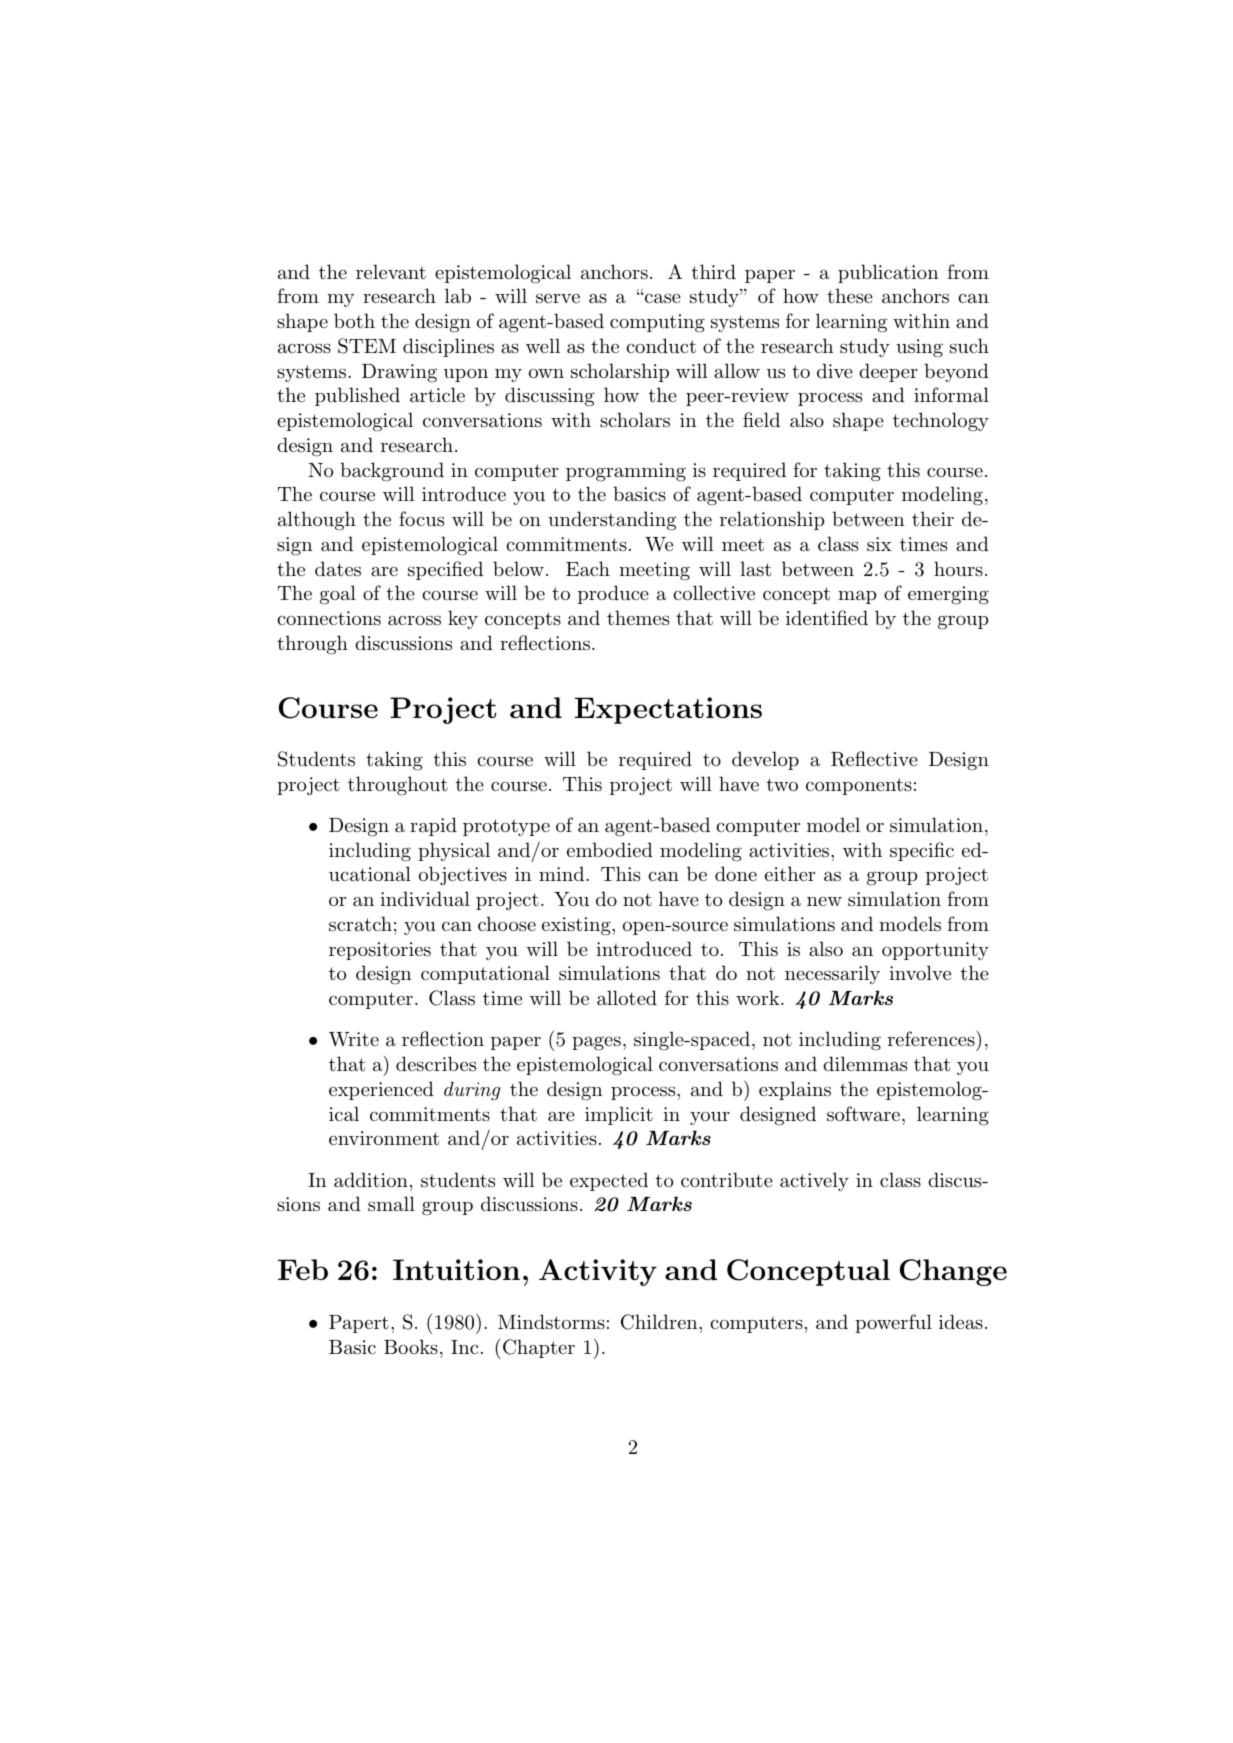 The image size is (1233, 1743). Describe the element at coordinates (627, 998) in the screenshot. I see `alloted` at that location.
